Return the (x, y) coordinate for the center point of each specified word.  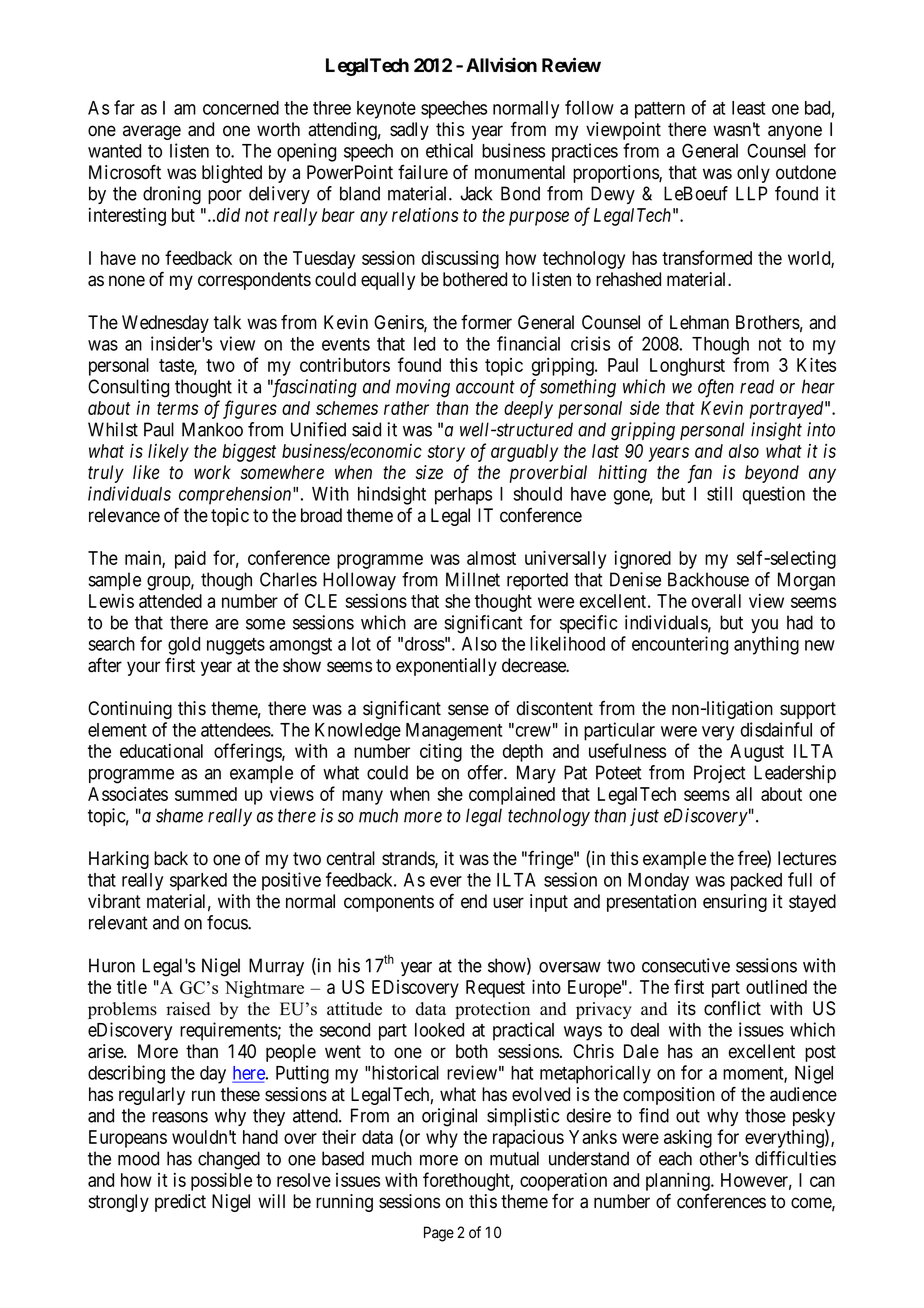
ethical (449, 150)
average (152, 132)
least (748, 108)
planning (679, 1182)
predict (180, 1203)
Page (439, 1234)
